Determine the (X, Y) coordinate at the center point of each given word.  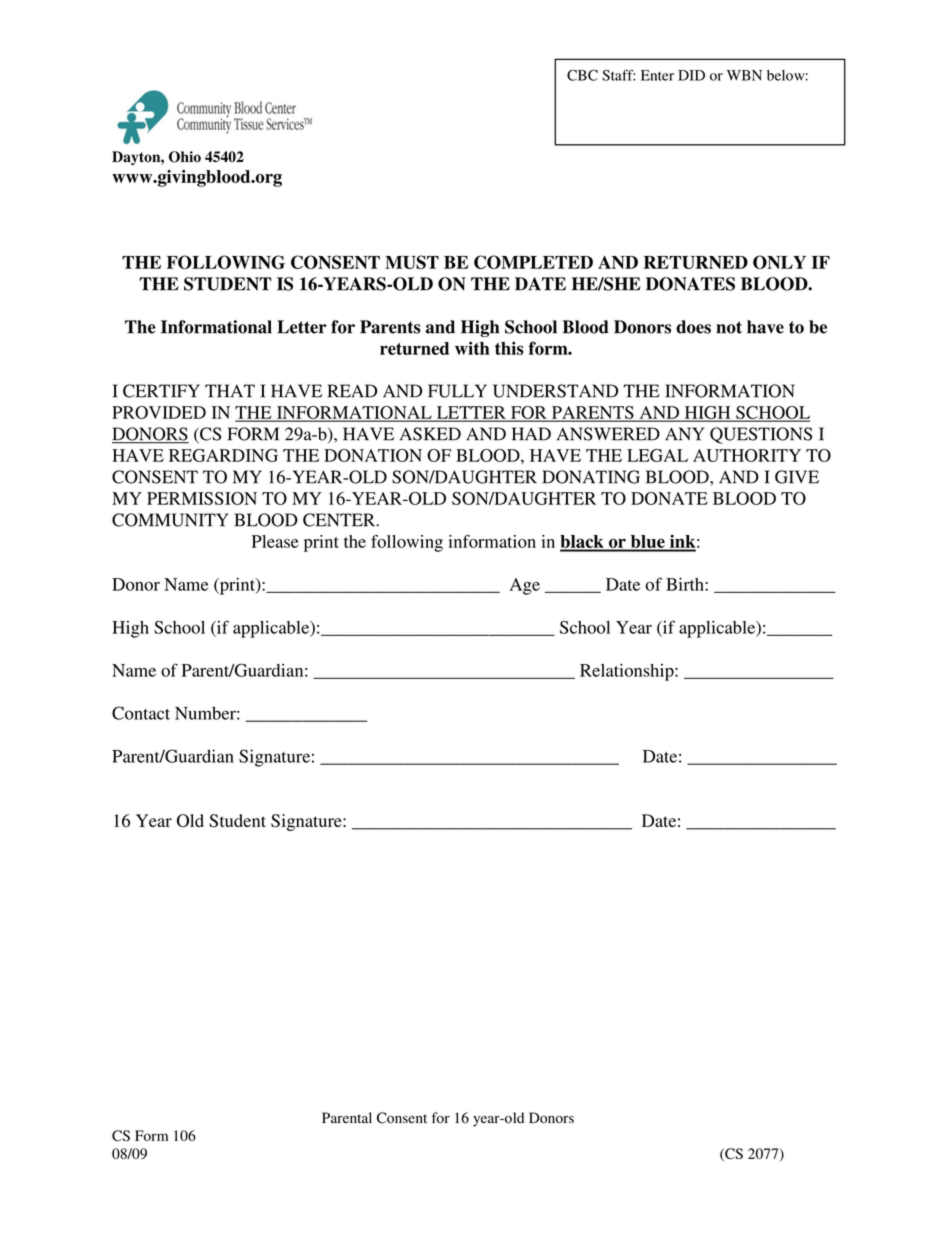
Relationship (628, 672)
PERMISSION (202, 498)
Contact (141, 713)
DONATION (373, 455)
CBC (582, 75)
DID (691, 75)
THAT (230, 391)
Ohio (185, 157)
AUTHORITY (747, 455)
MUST (412, 262)
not (729, 327)
